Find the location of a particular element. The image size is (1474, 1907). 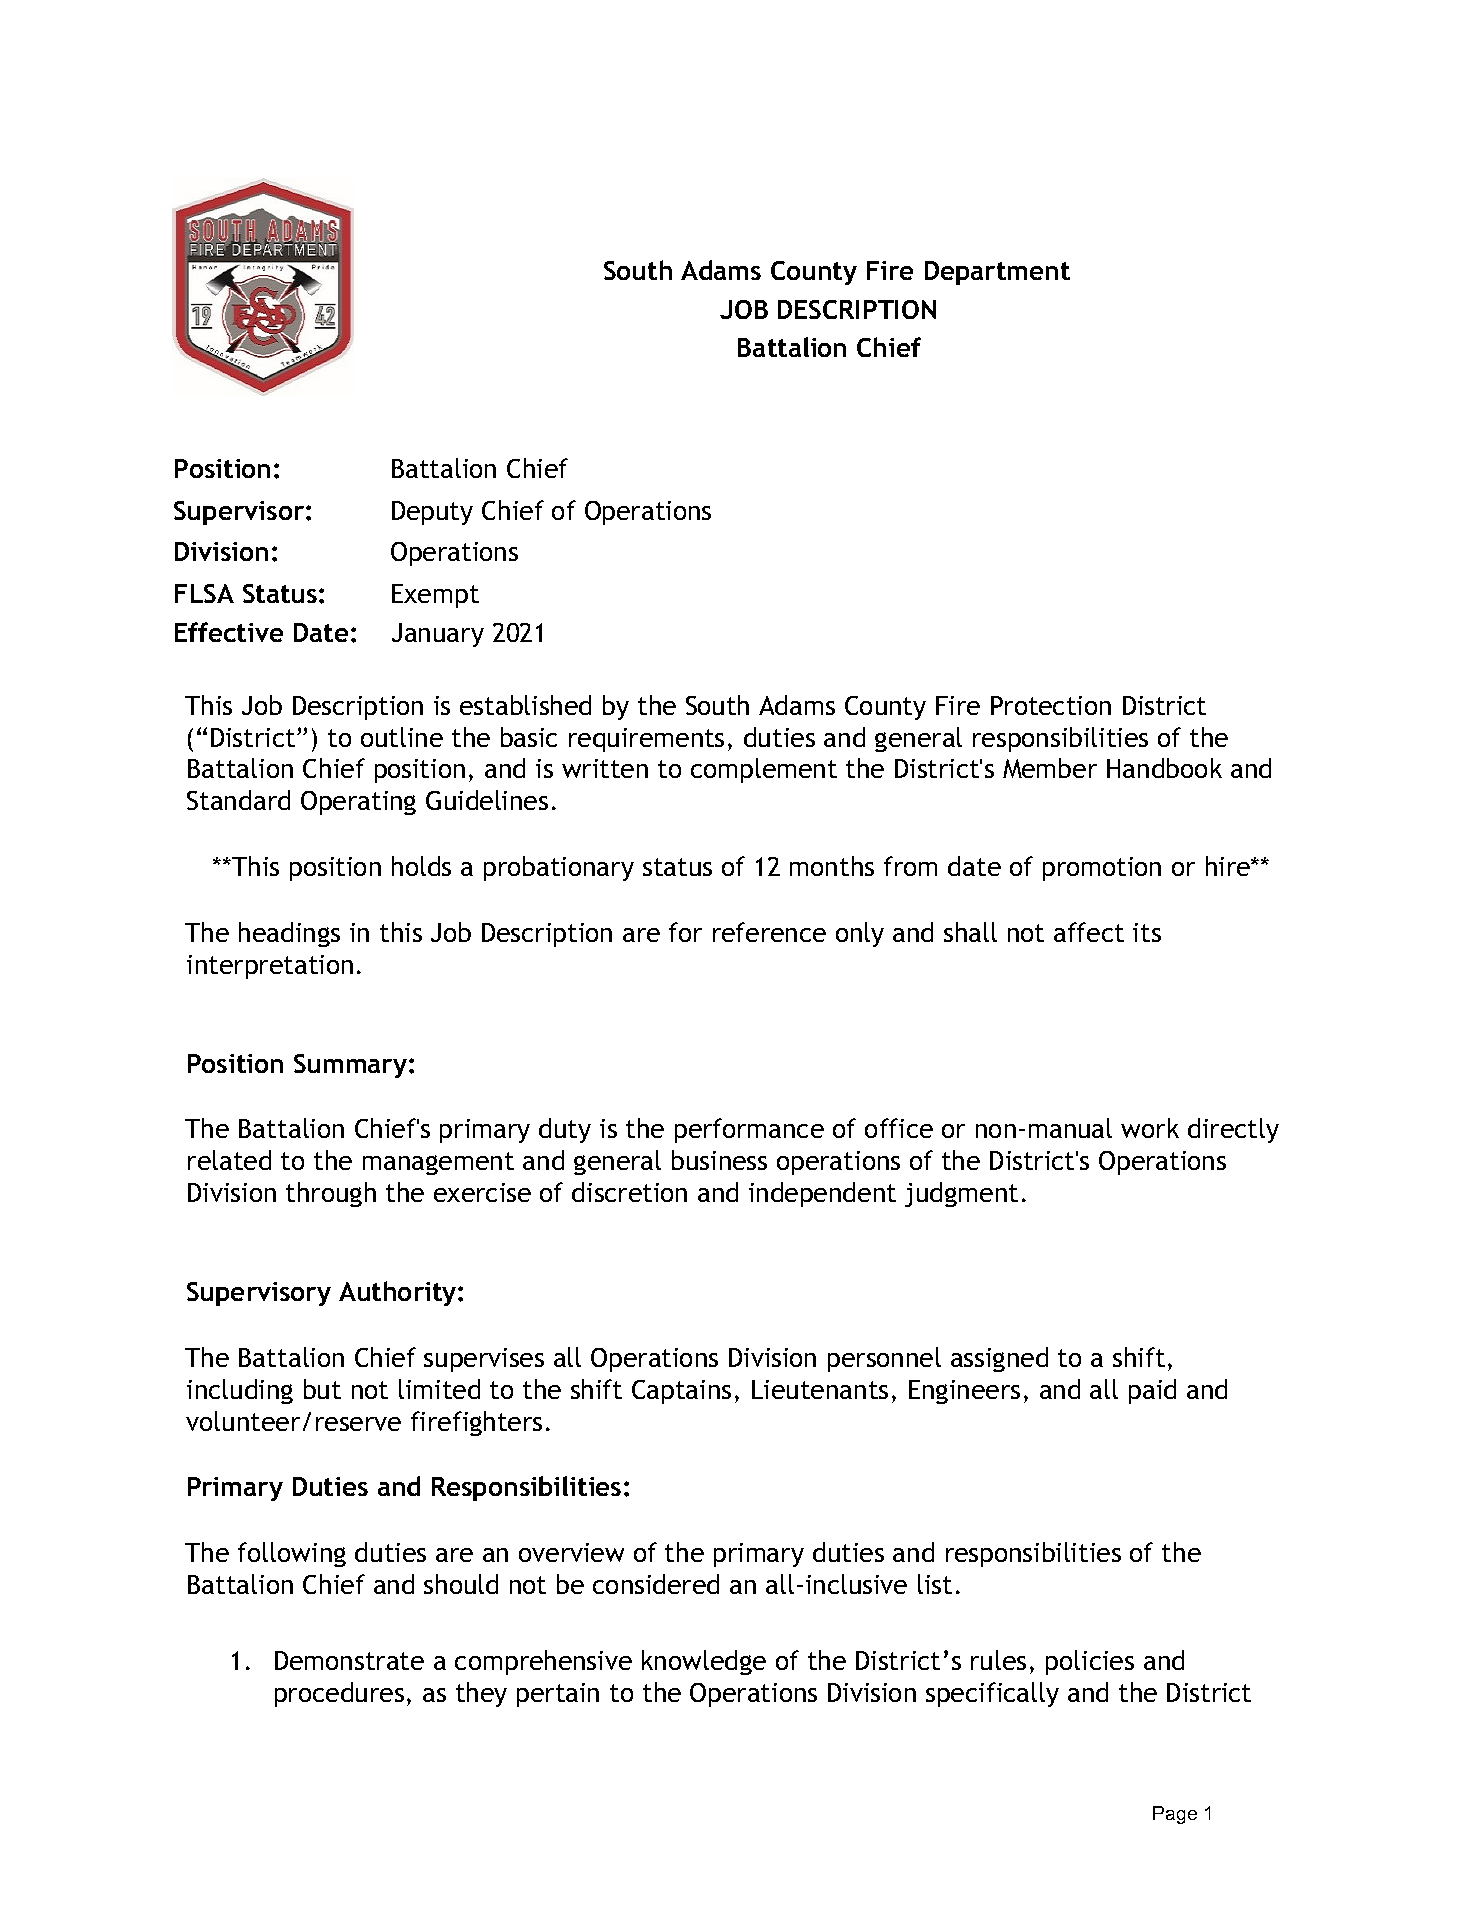

paid is located at coordinates (1152, 1391).
